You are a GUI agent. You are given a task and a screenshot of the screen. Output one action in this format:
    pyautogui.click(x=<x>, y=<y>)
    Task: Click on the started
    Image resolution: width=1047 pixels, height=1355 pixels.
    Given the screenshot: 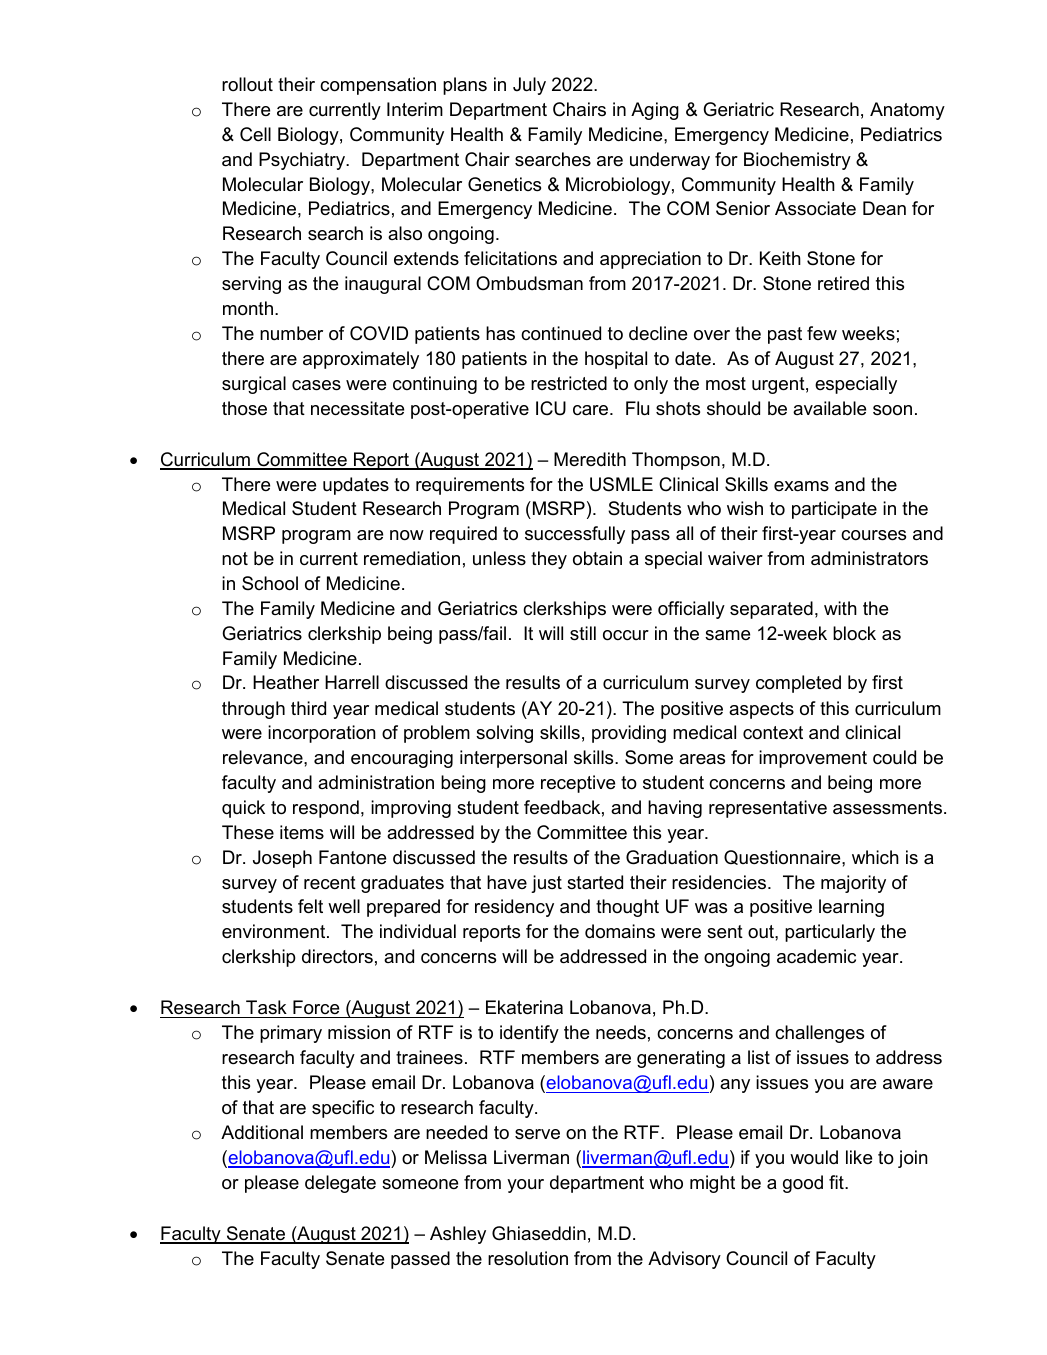 What is the action you would take?
    pyautogui.click(x=595, y=882)
